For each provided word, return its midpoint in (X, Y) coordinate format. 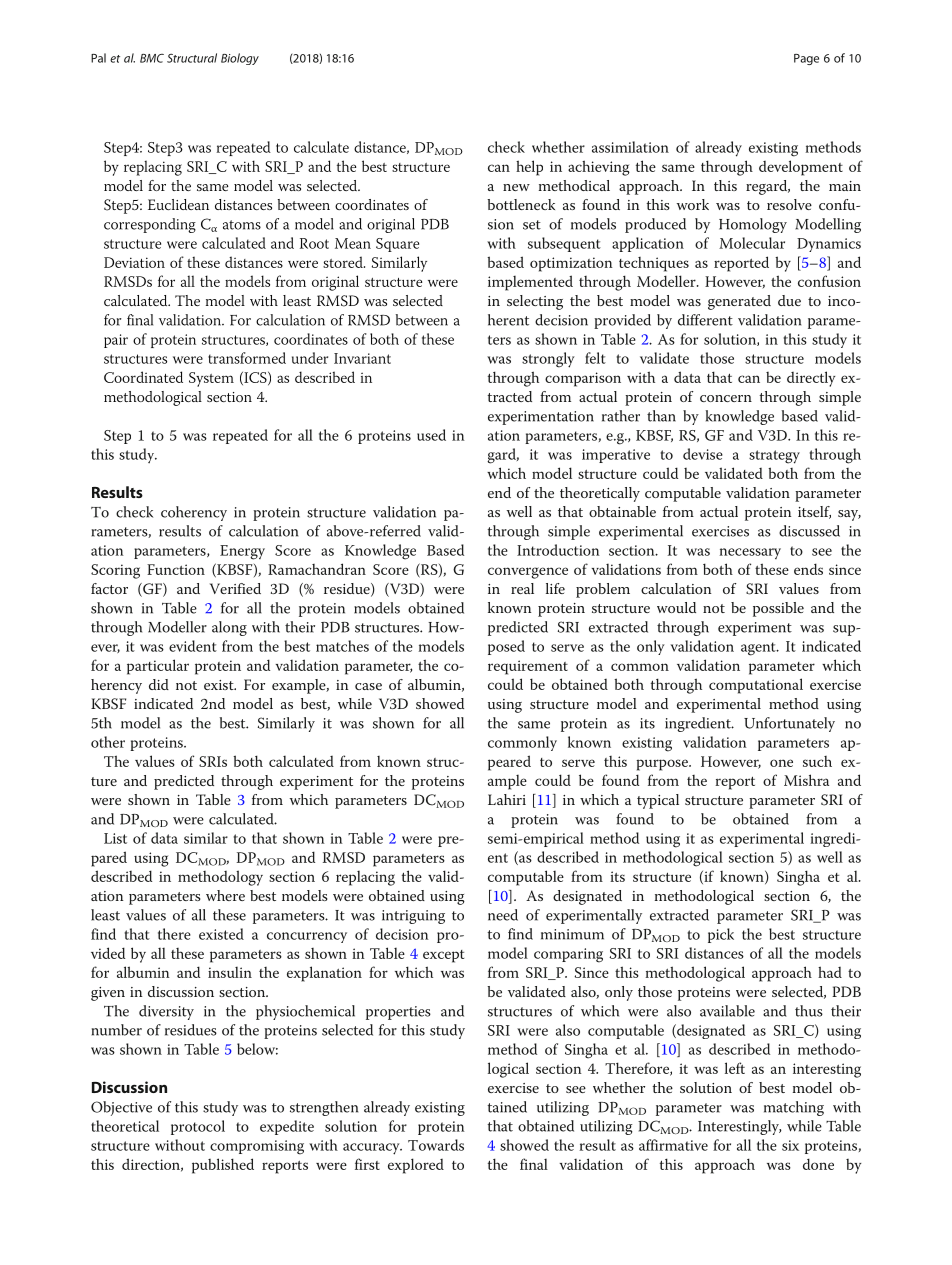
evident (193, 646)
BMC (152, 58)
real (522, 588)
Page (806, 59)
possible (778, 609)
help (529, 168)
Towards (436, 1145)
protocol (198, 1127)
